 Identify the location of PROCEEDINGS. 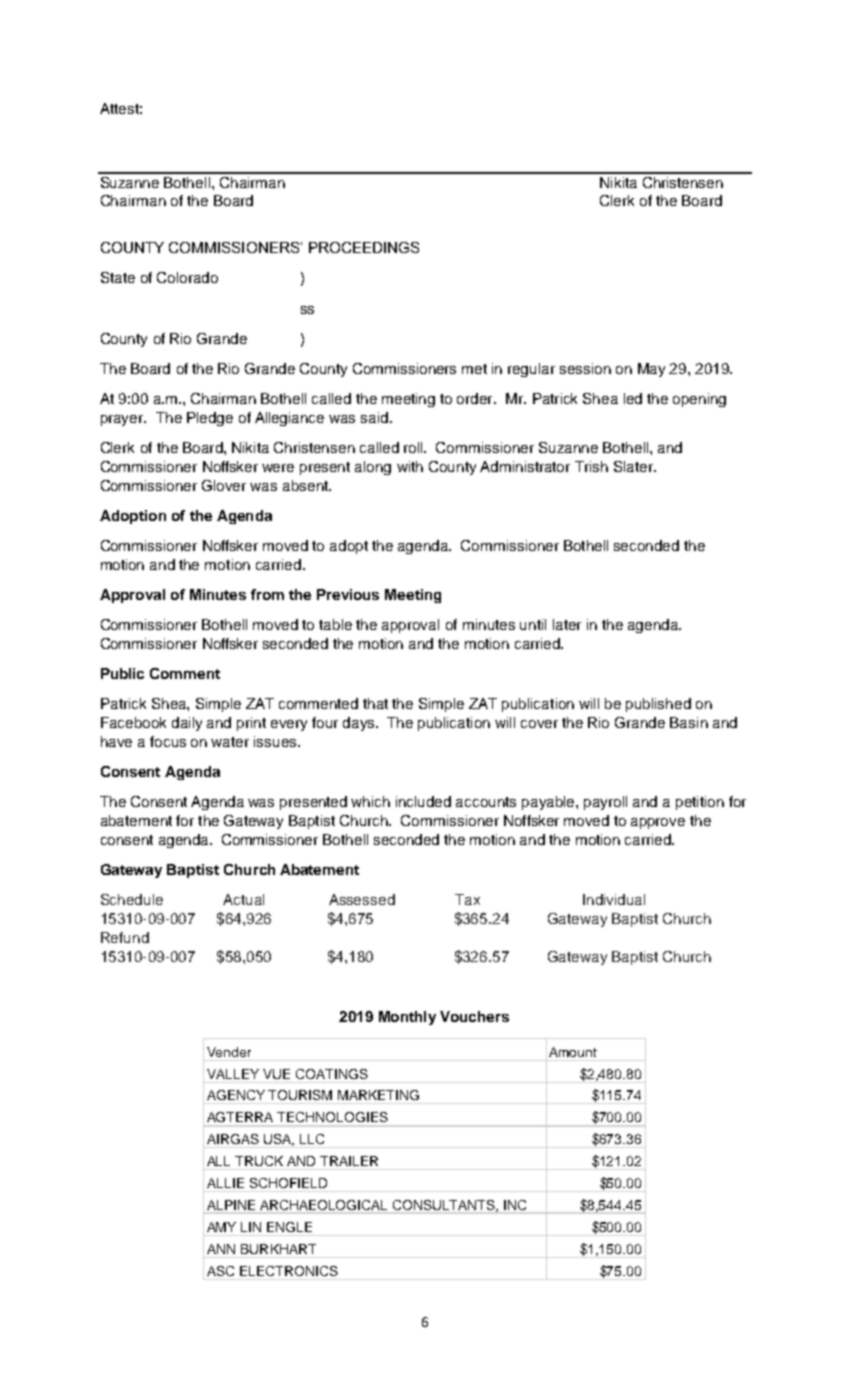
(364, 247).
